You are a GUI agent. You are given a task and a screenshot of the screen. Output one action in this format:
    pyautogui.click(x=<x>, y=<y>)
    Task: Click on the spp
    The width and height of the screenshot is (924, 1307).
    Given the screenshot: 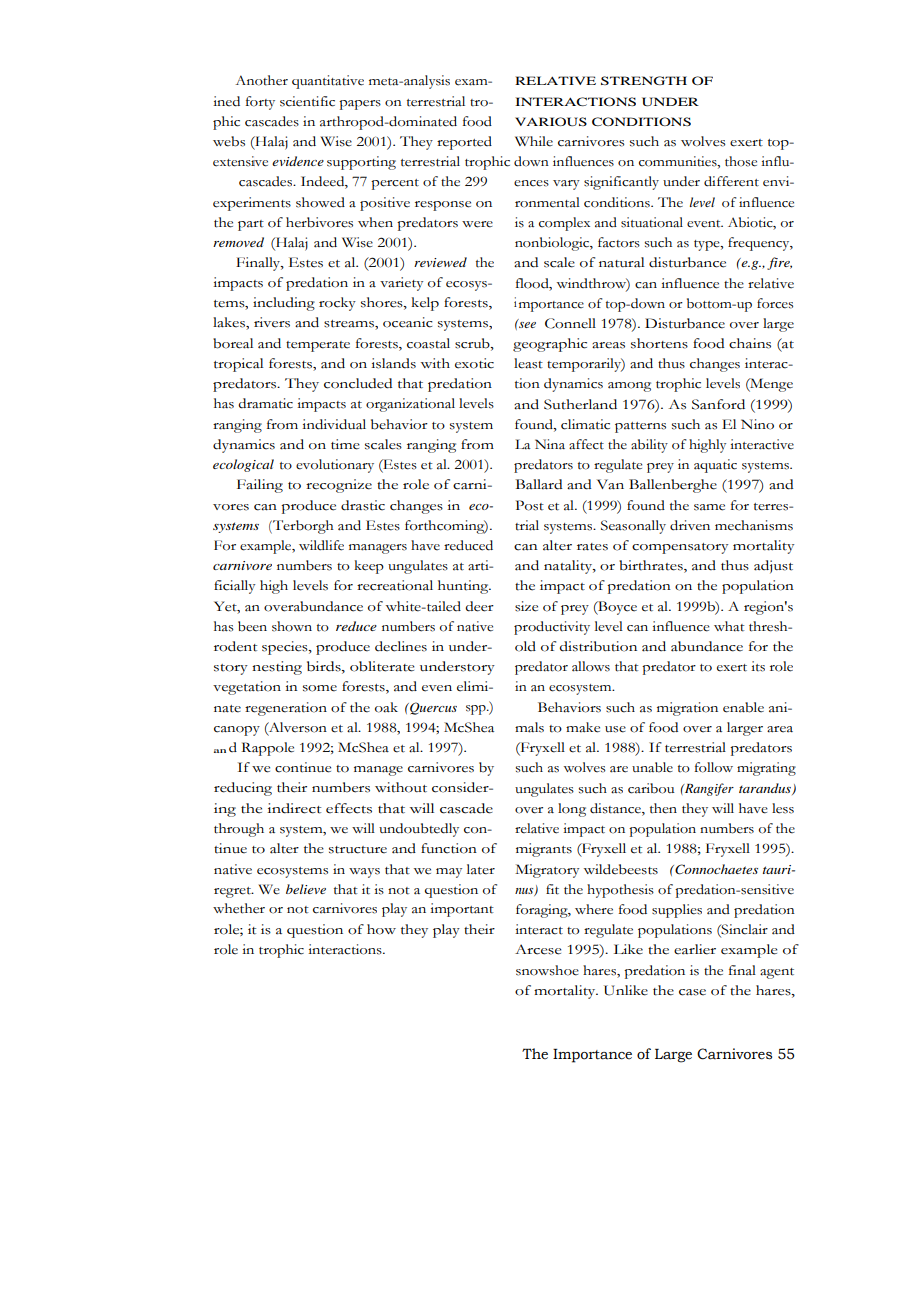 What is the action you would take?
    pyautogui.click(x=477, y=710)
